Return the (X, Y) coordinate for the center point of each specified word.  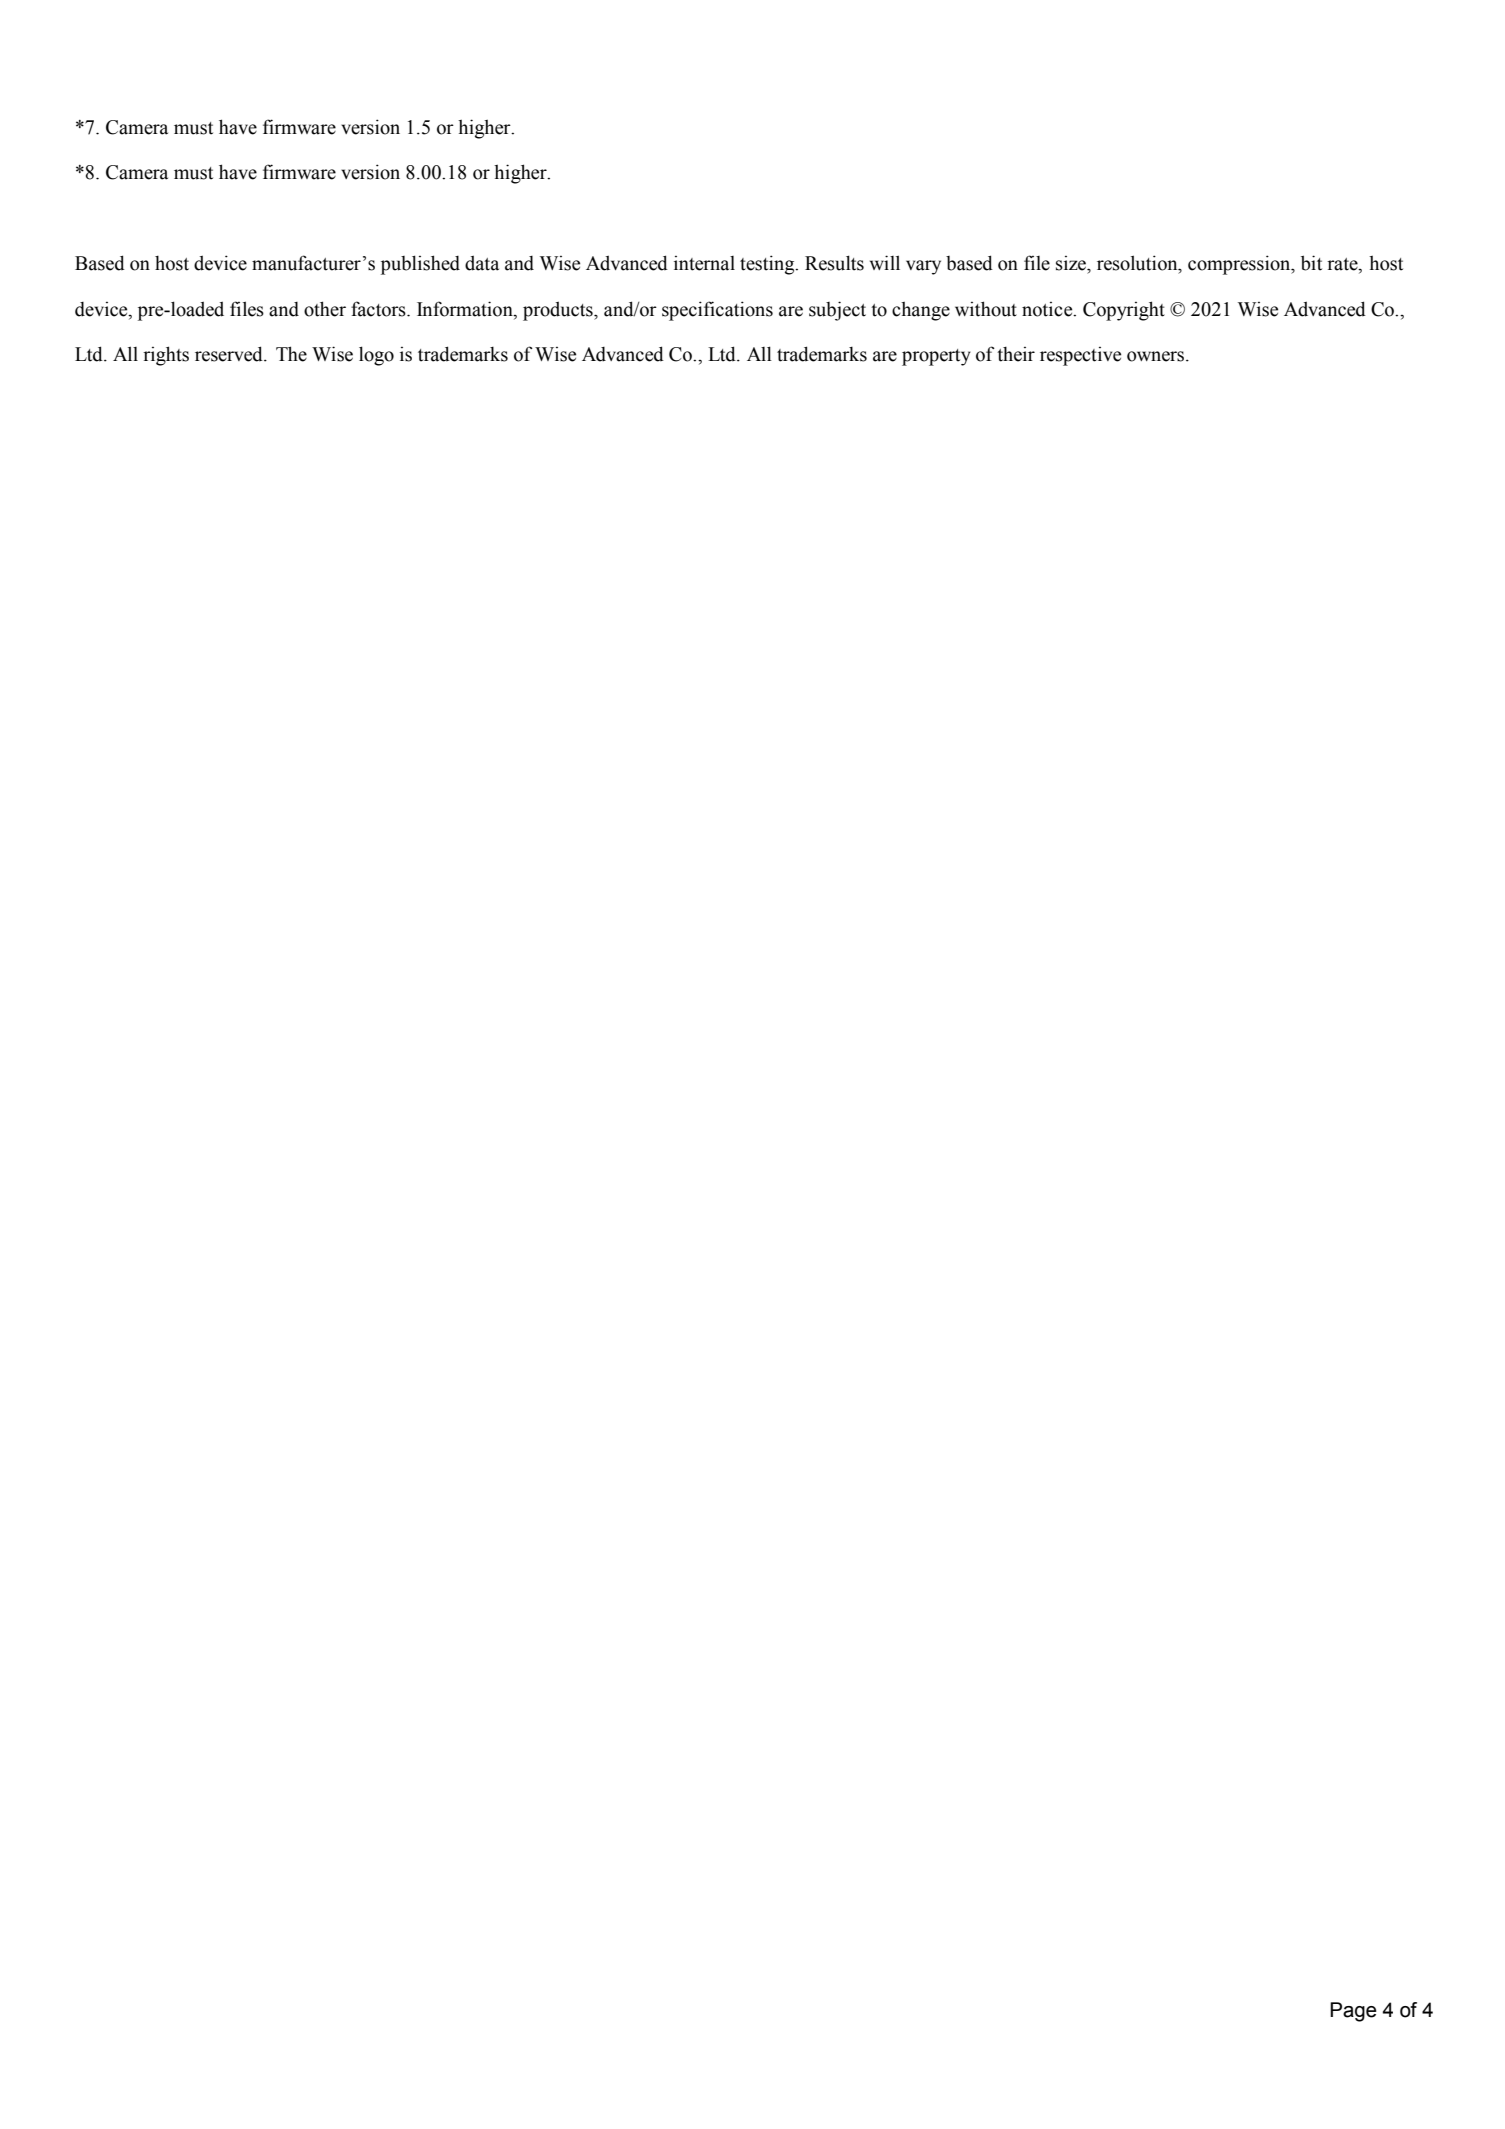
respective (1080, 356)
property (936, 357)
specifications (717, 311)
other (325, 309)
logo (376, 356)
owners (1155, 356)
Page (1353, 2012)
